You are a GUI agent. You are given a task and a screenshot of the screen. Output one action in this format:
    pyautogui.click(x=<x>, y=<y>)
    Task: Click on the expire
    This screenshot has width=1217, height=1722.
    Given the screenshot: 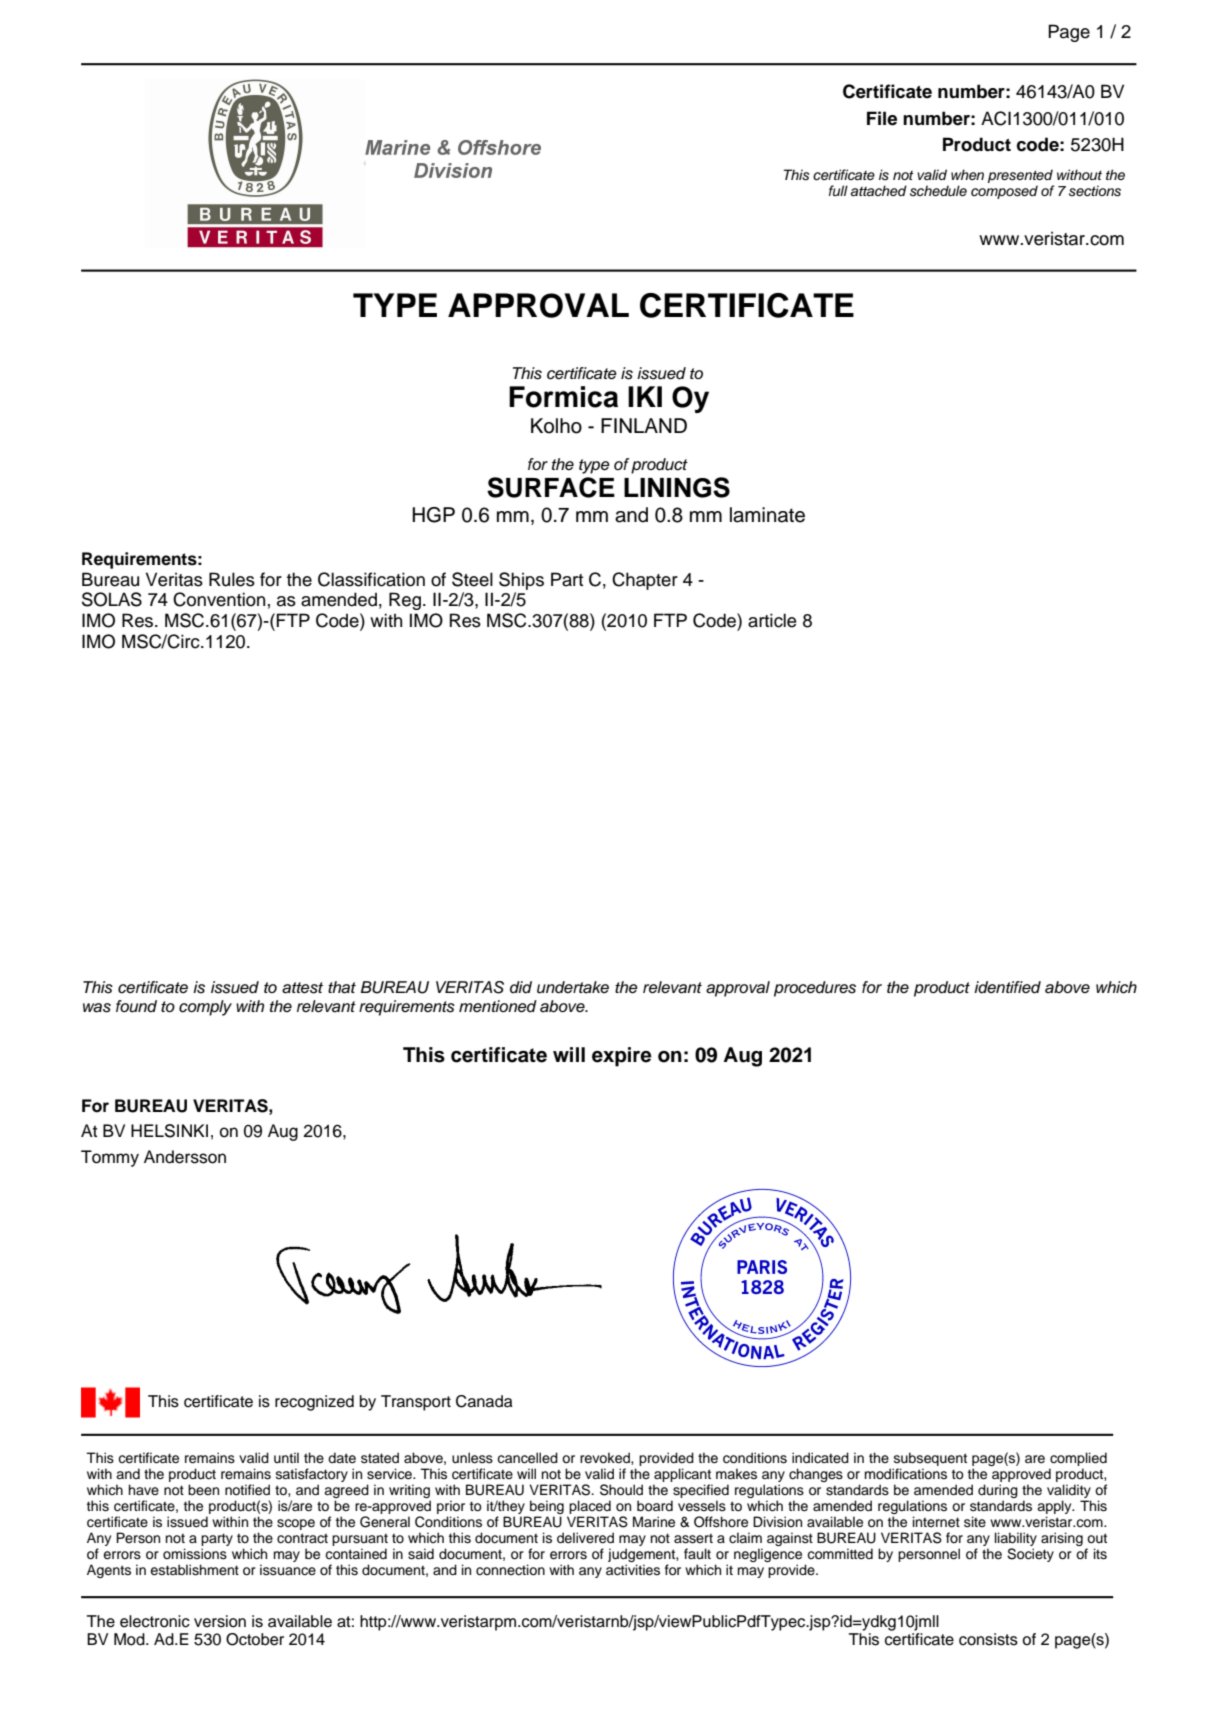 What is the action you would take?
    pyautogui.click(x=622, y=1057)
